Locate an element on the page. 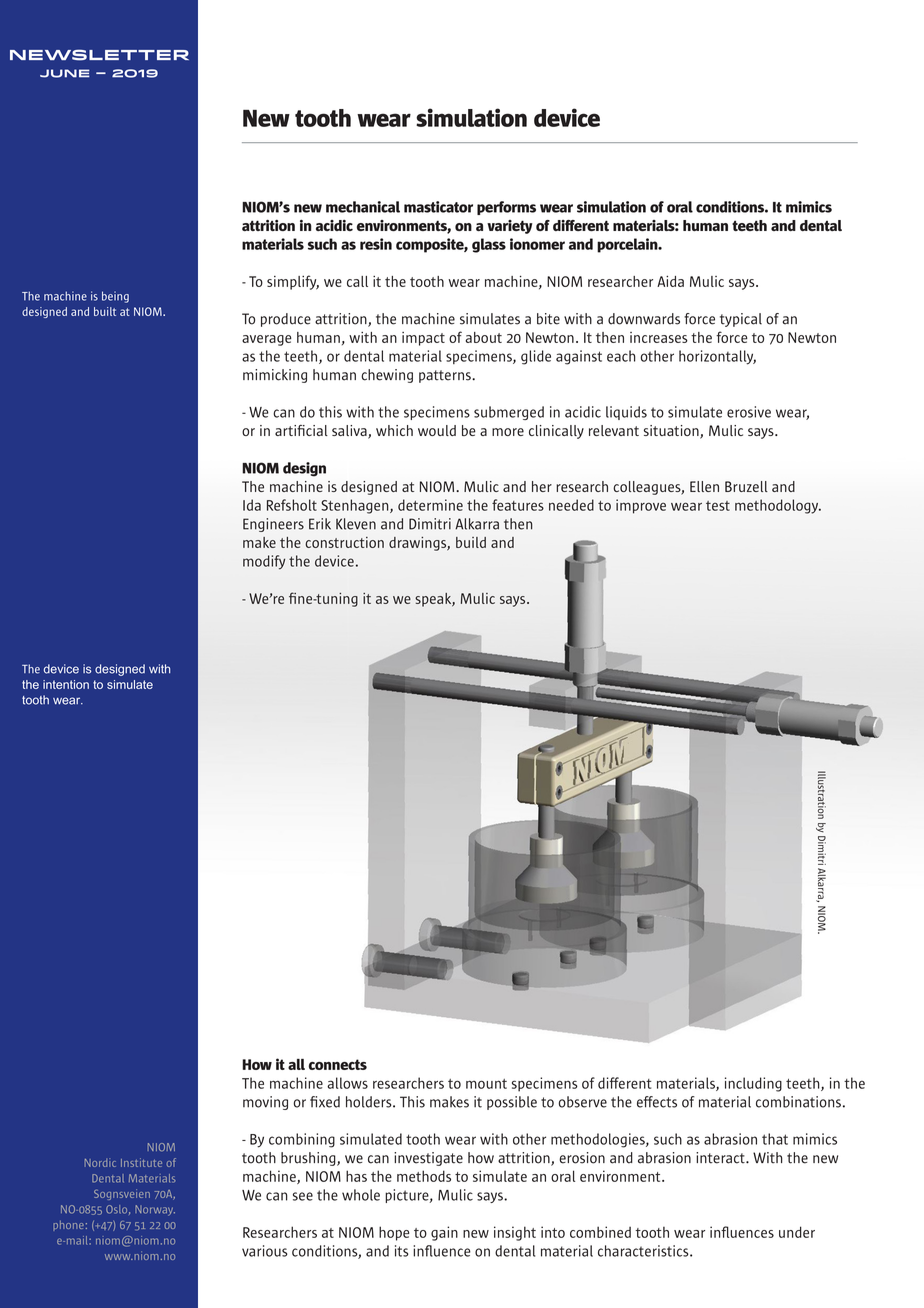  build is located at coordinates (471, 542).
